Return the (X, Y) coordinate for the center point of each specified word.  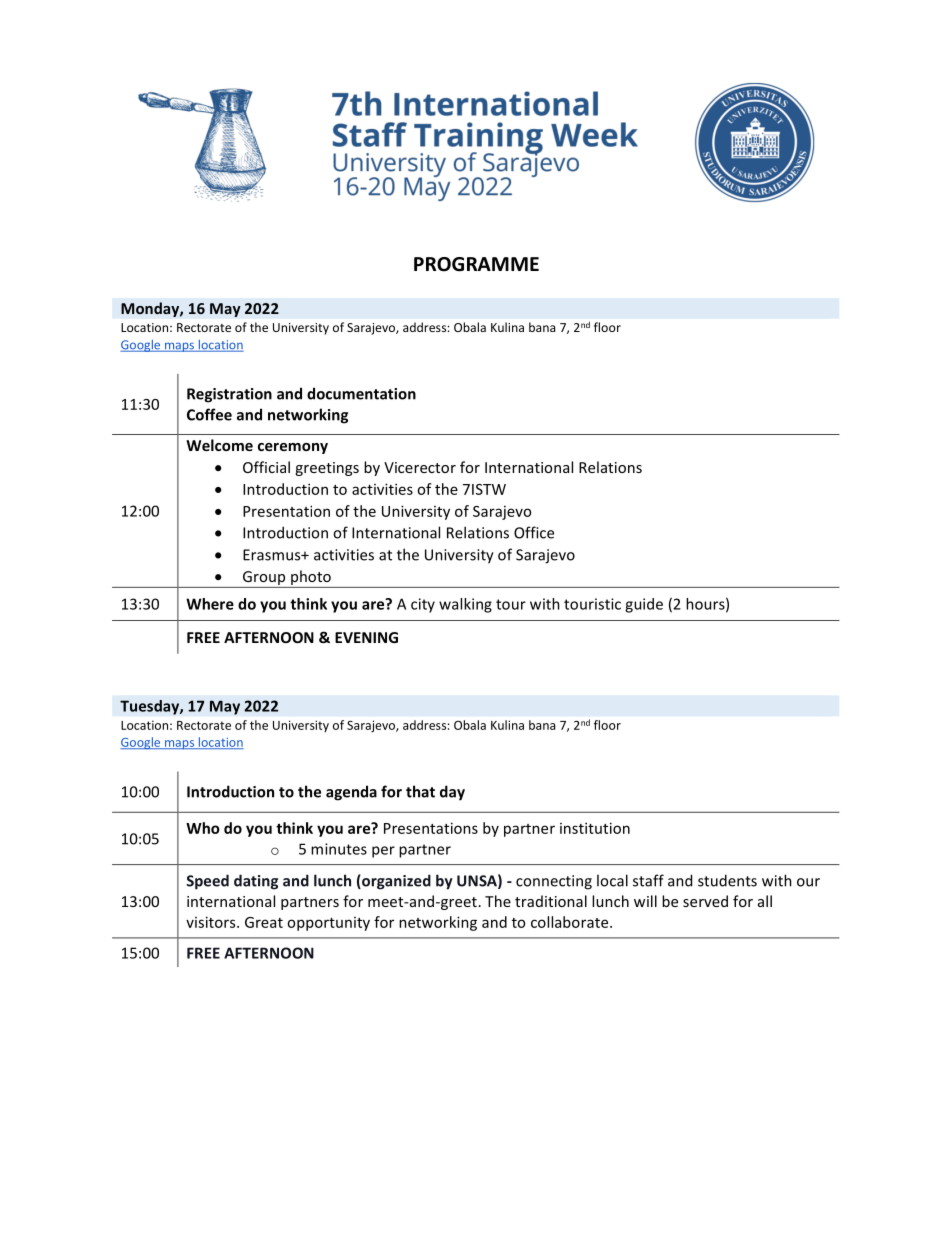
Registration (229, 395)
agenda (351, 793)
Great (264, 922)
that (420, 791)
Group (264, 579)
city (423, 605)
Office (534, 532)
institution (595, 828)
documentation (361, 393)
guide (644, 605)
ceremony (293, 448)
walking (465, 605)
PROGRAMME (476, 264)
